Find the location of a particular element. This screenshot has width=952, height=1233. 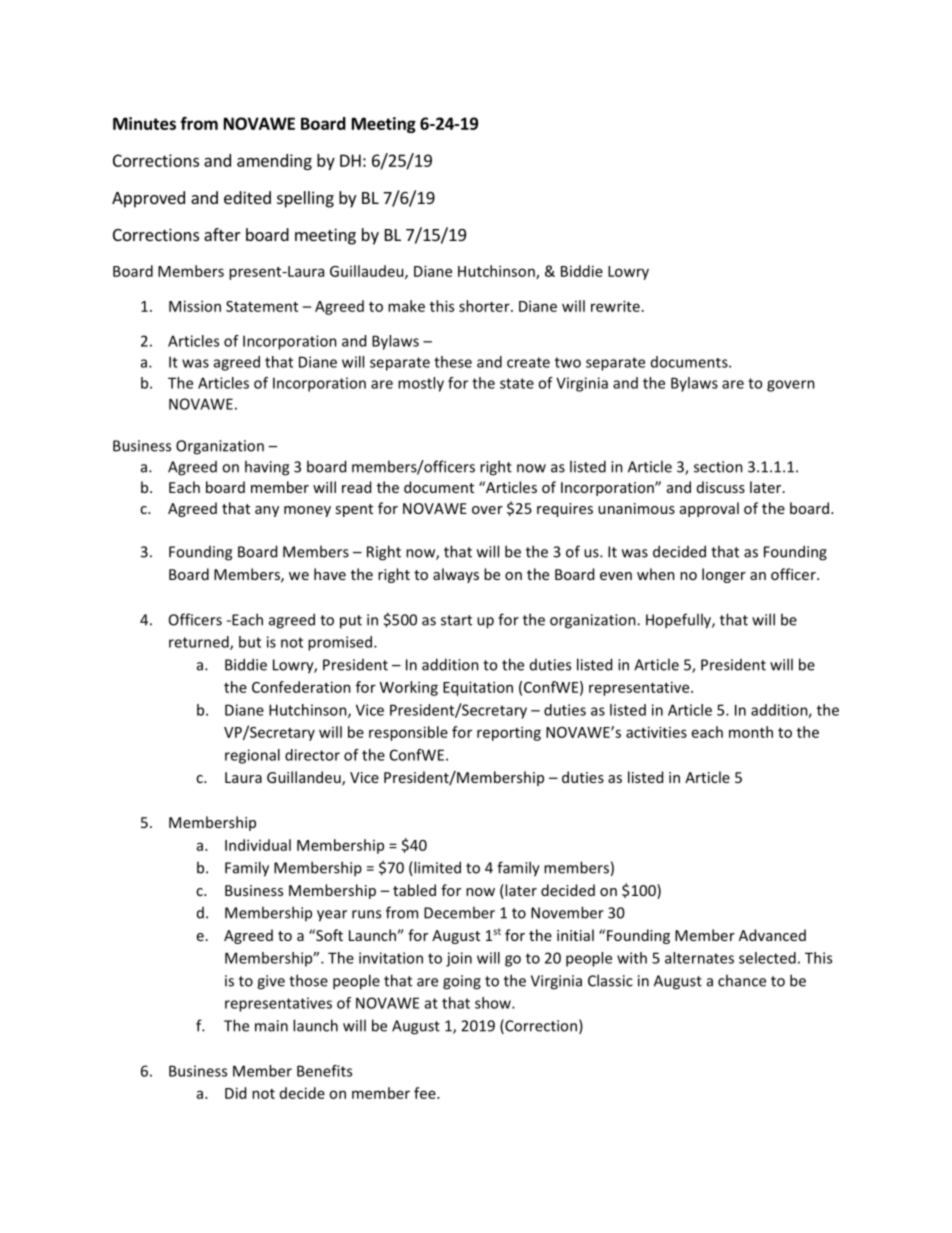

Did is located at coordinates (235, 1093).
